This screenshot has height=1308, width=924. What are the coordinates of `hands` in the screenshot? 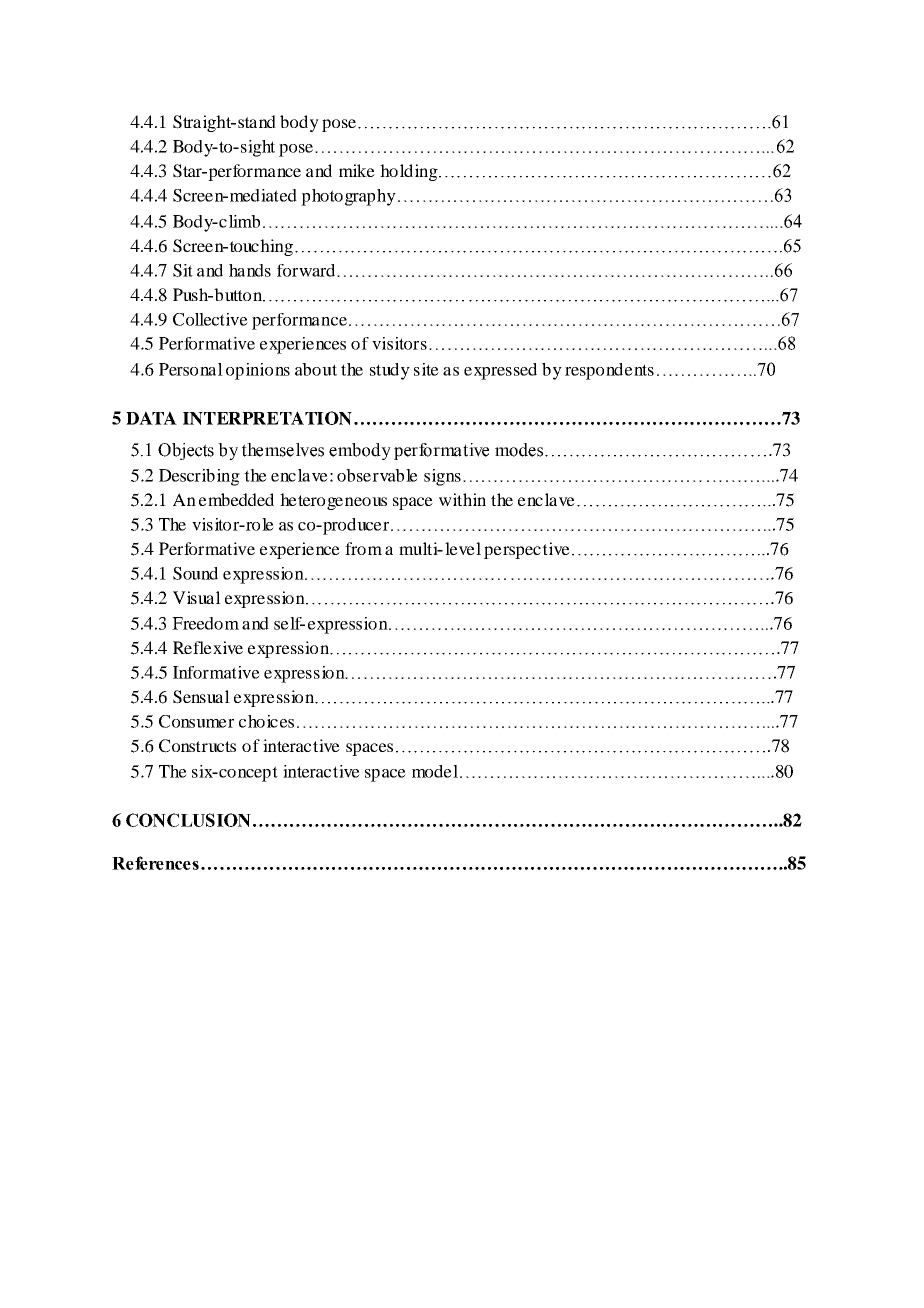 It's located at (250, 270).
